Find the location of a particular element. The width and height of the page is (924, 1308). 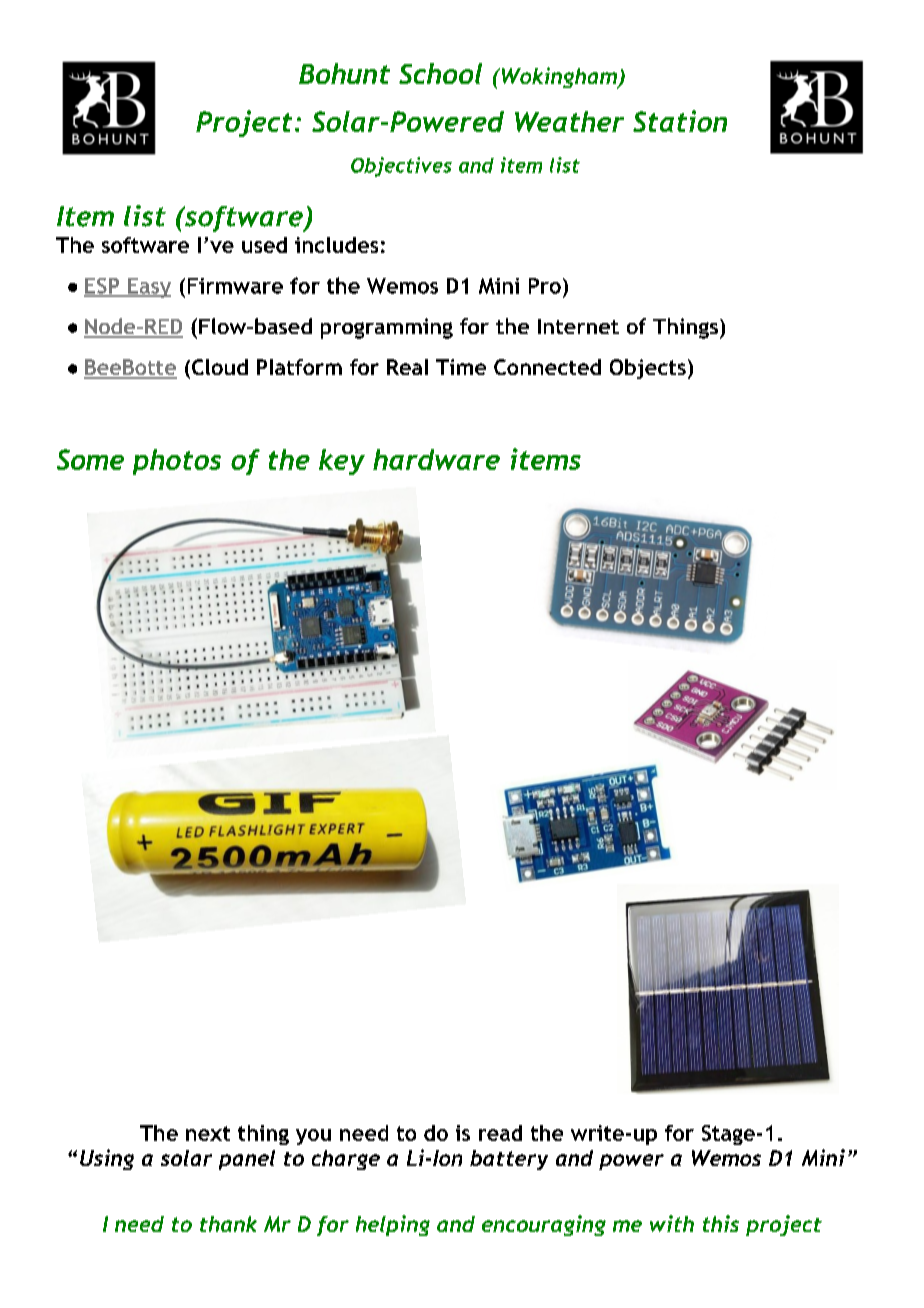

photos is located at coordinates (177, 462).
